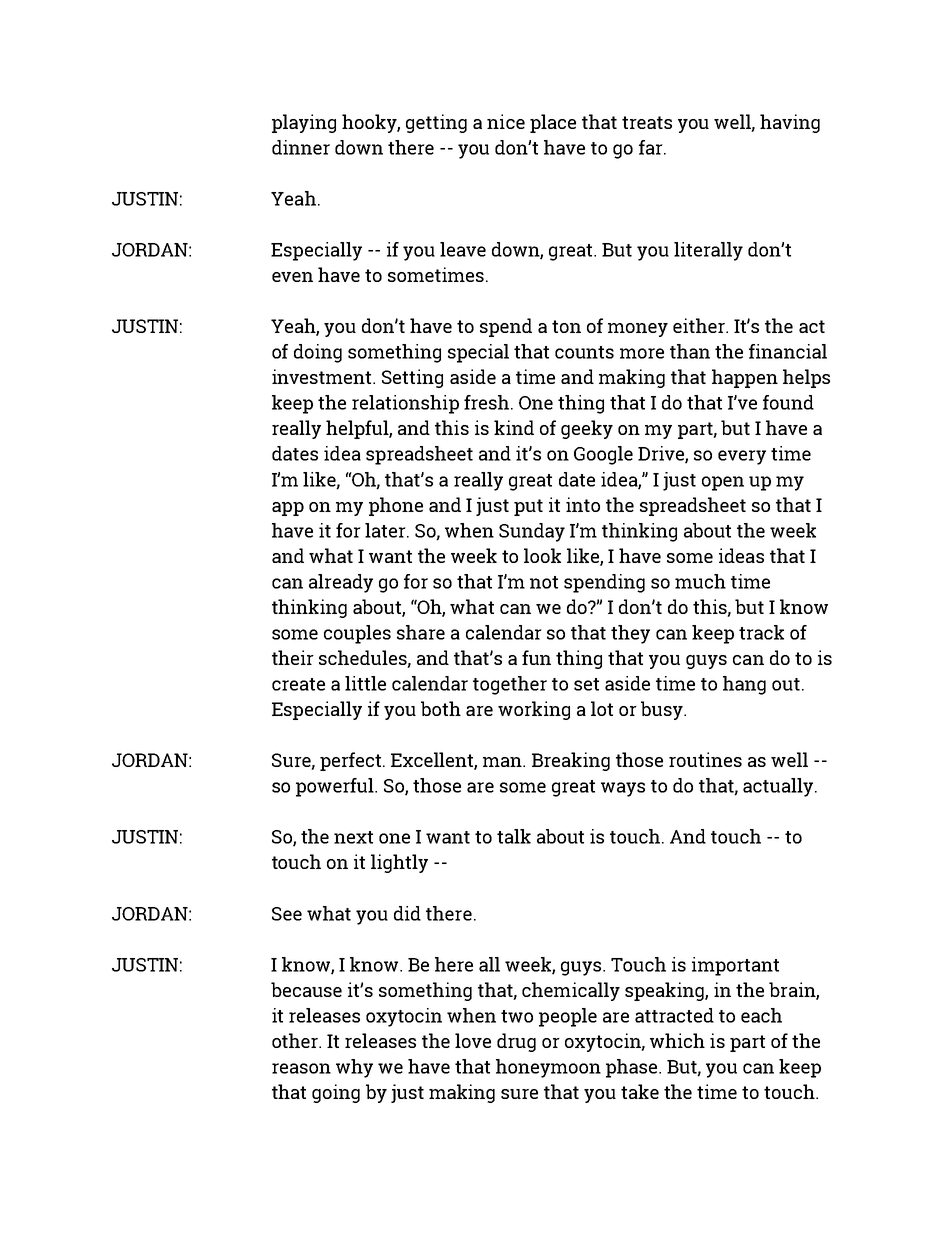 Image resolution: width=952 pixels, height=1233 pixels. I want to click on phone, so click(396, 506).
